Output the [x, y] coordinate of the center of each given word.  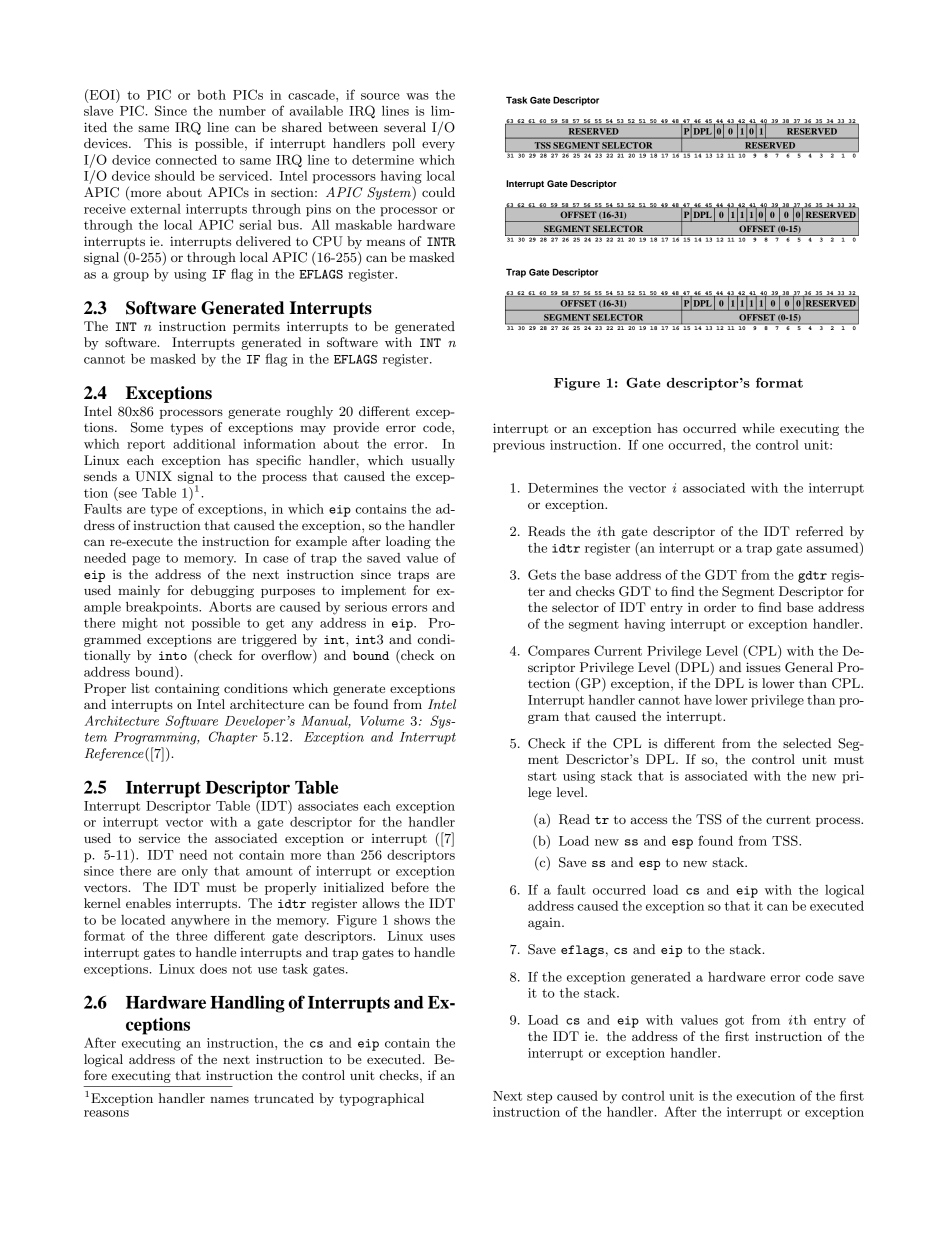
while [758, 428]
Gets [542, 574]
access [648, 820]
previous [519, 446]
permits [256, 327]
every [438, 146]
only [195, 872]
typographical [381, 1099]
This [158, 143]
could [438, 192]
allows [381, 903]
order [720, 607]
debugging [222, 591]
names [229, 1099]
